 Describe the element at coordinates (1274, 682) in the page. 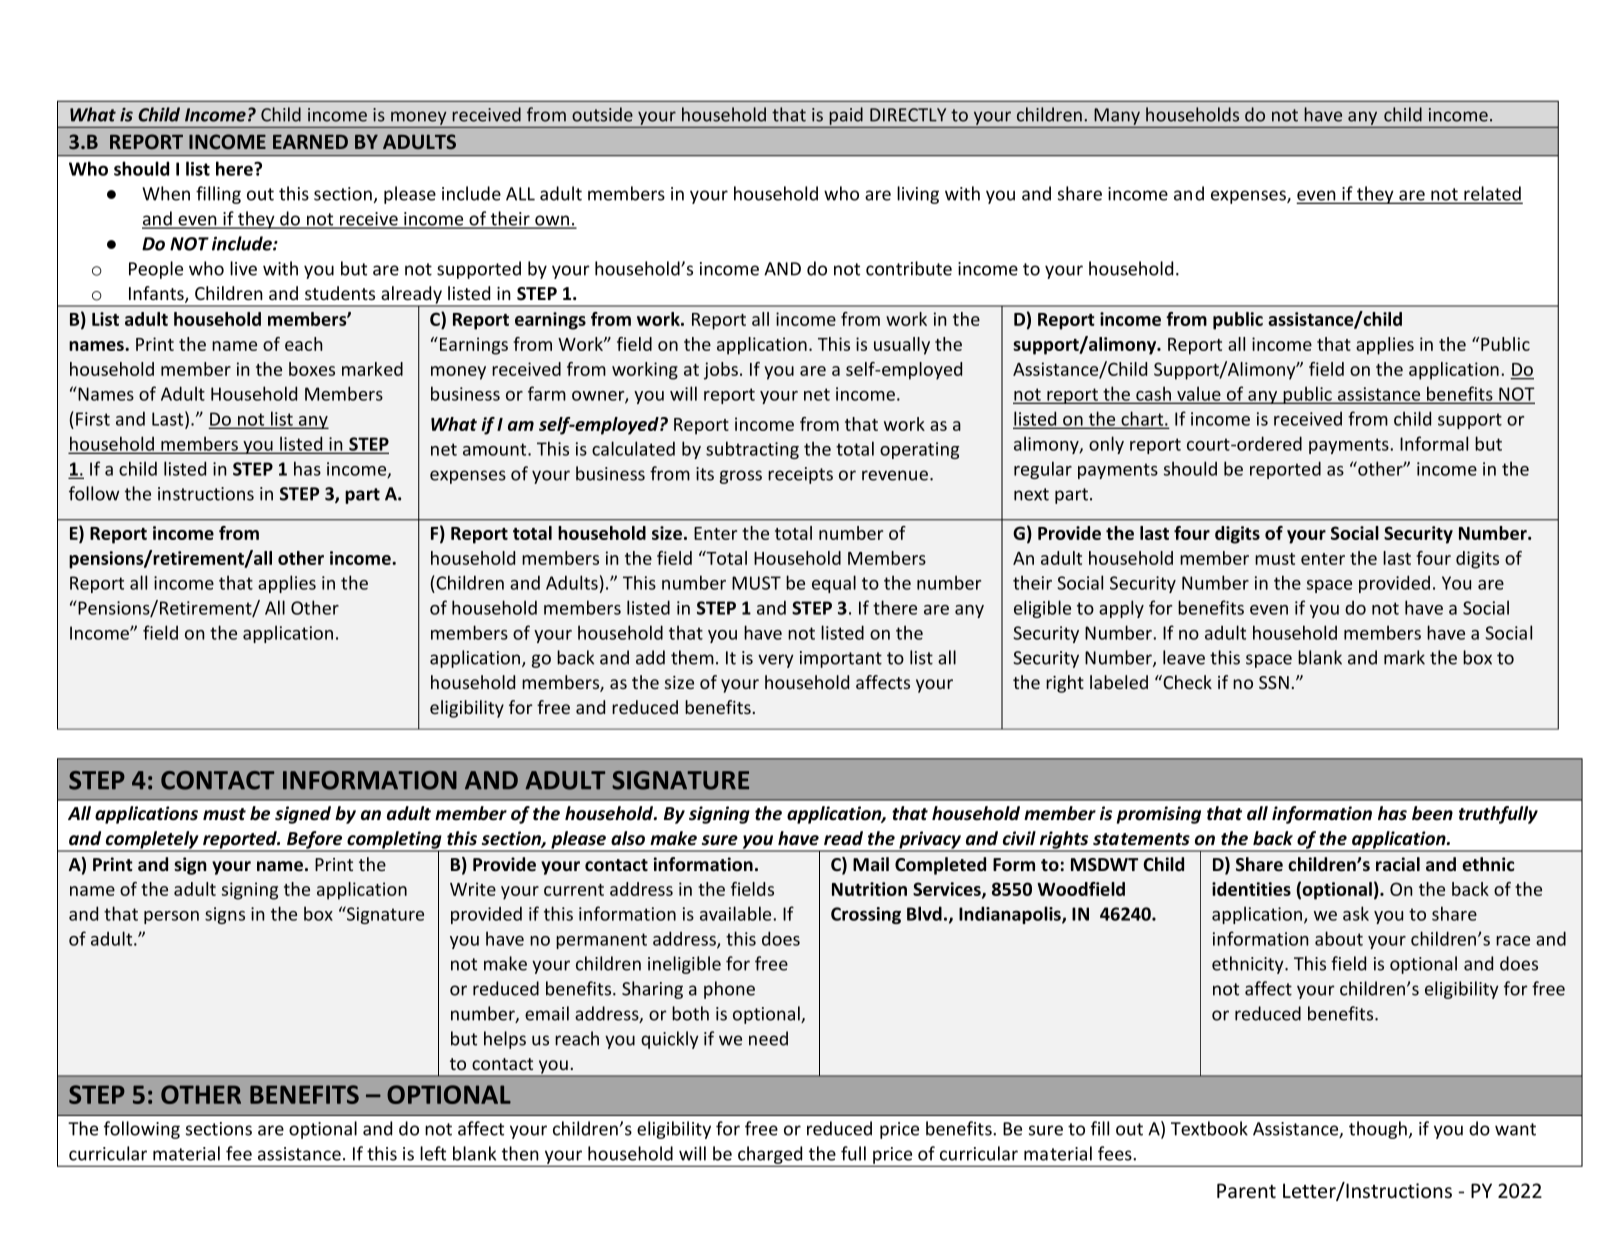

I see `SSN` at that location.
